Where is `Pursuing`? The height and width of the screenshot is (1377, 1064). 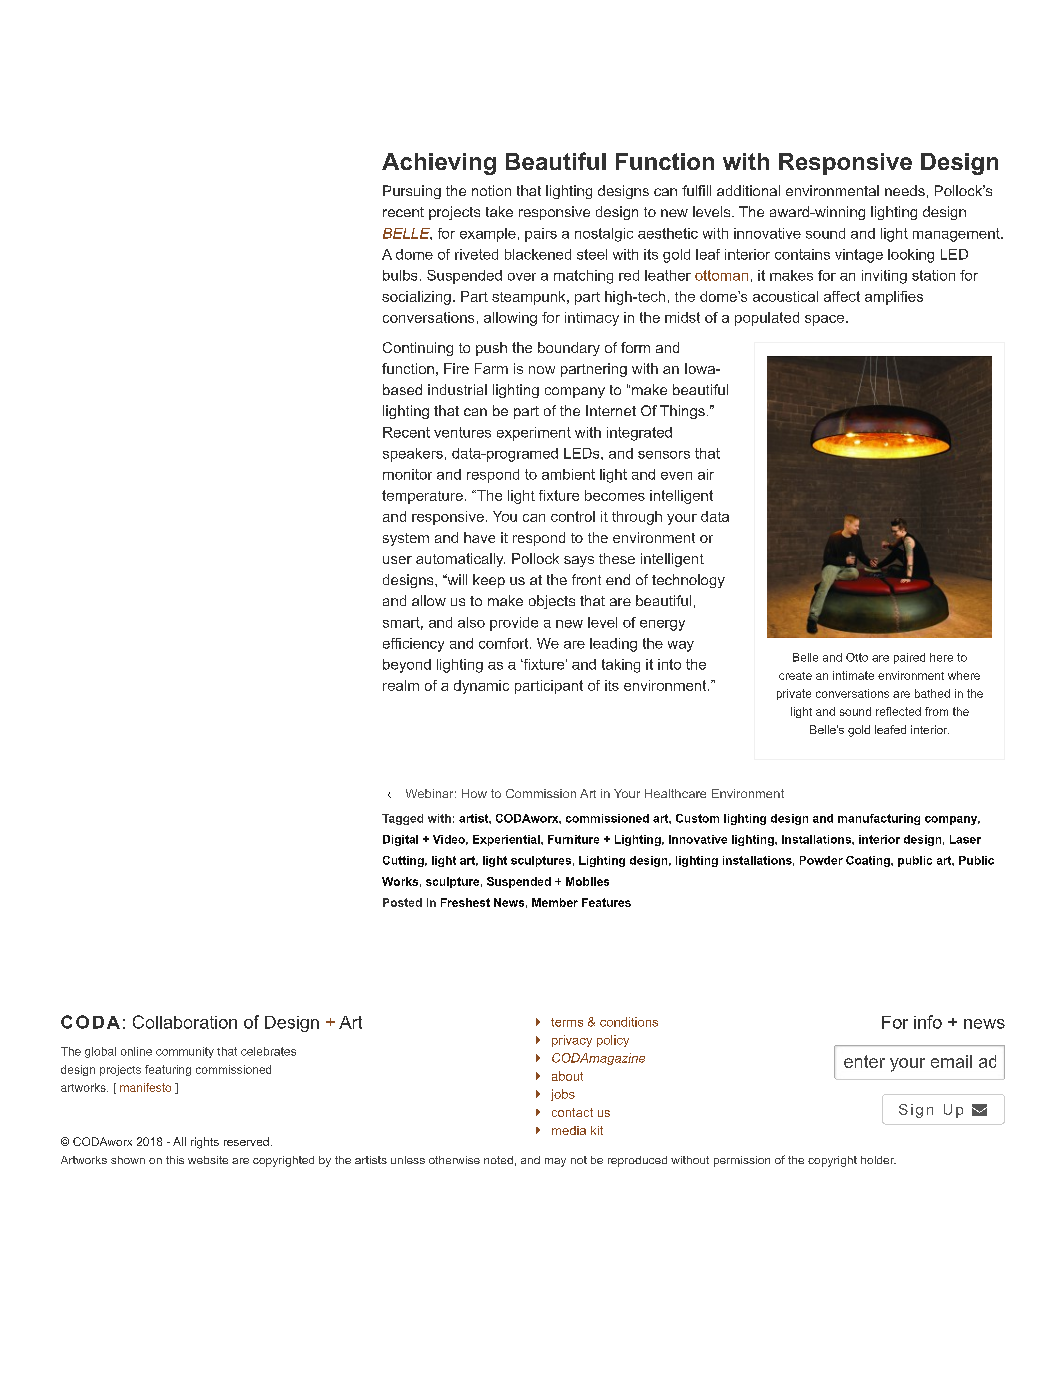
Pursuing is located at coordinates (412, 192).
